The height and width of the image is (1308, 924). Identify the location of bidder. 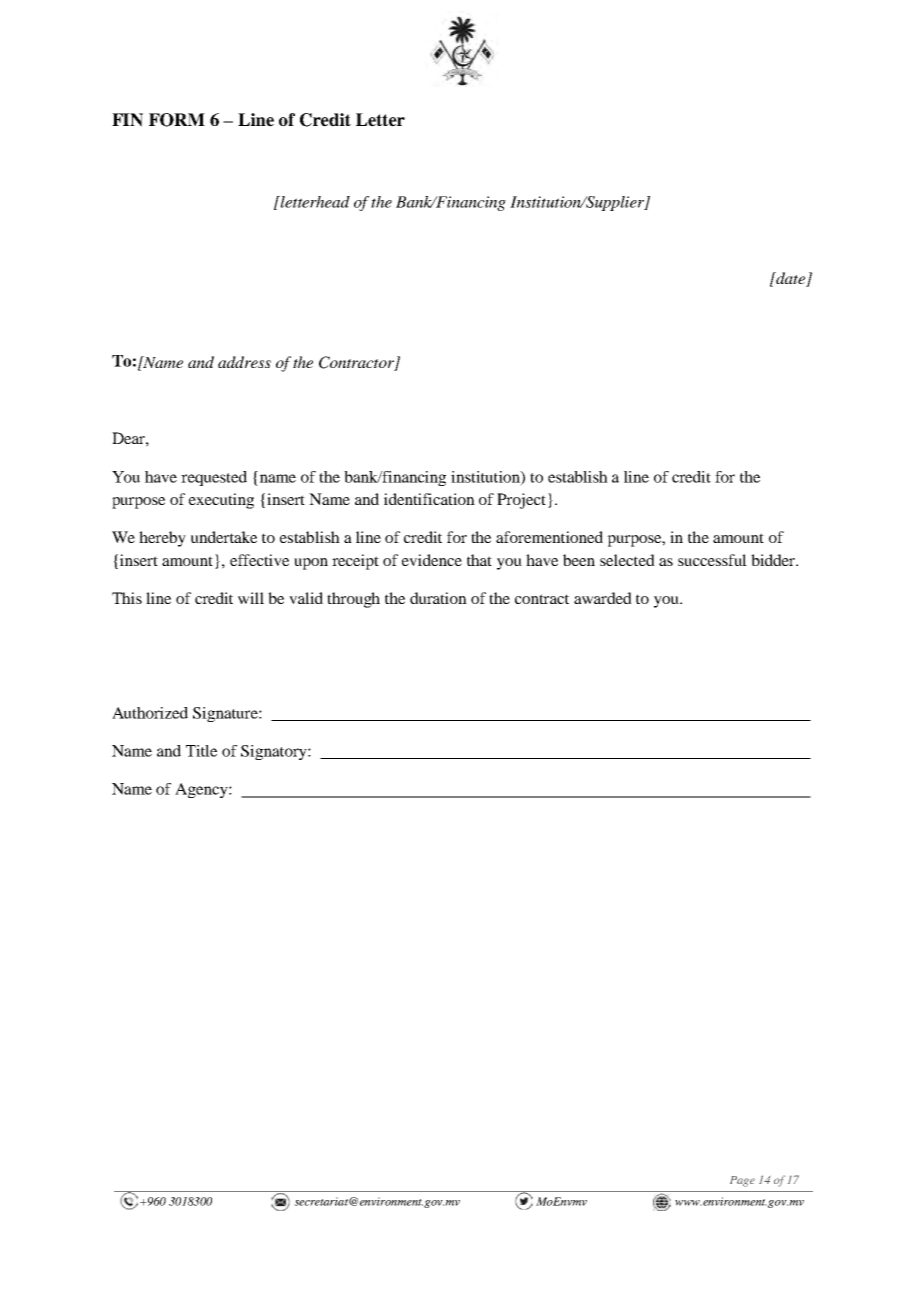
(774, 560).
